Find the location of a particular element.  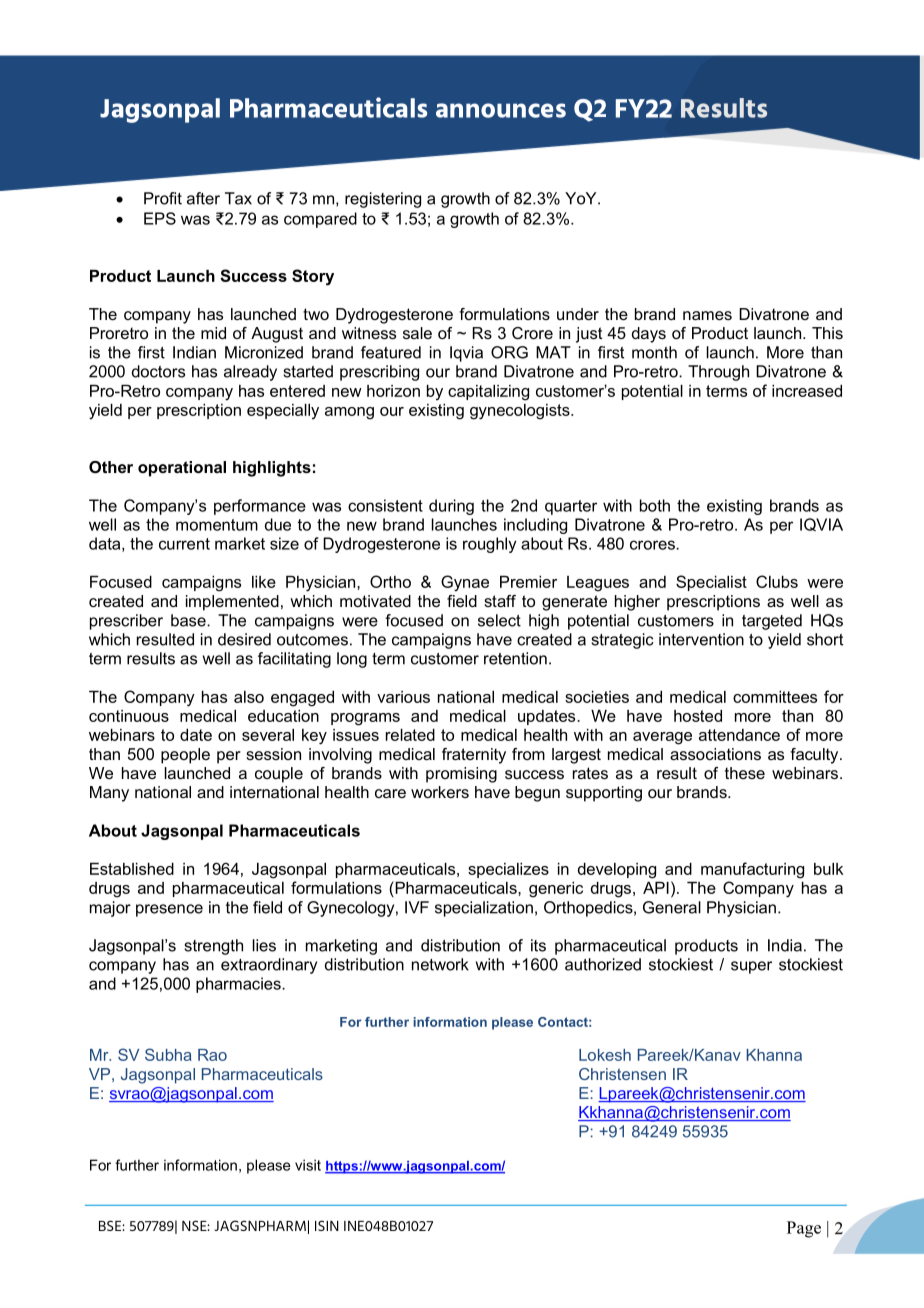

desired is located at coordinates (244, 639).
